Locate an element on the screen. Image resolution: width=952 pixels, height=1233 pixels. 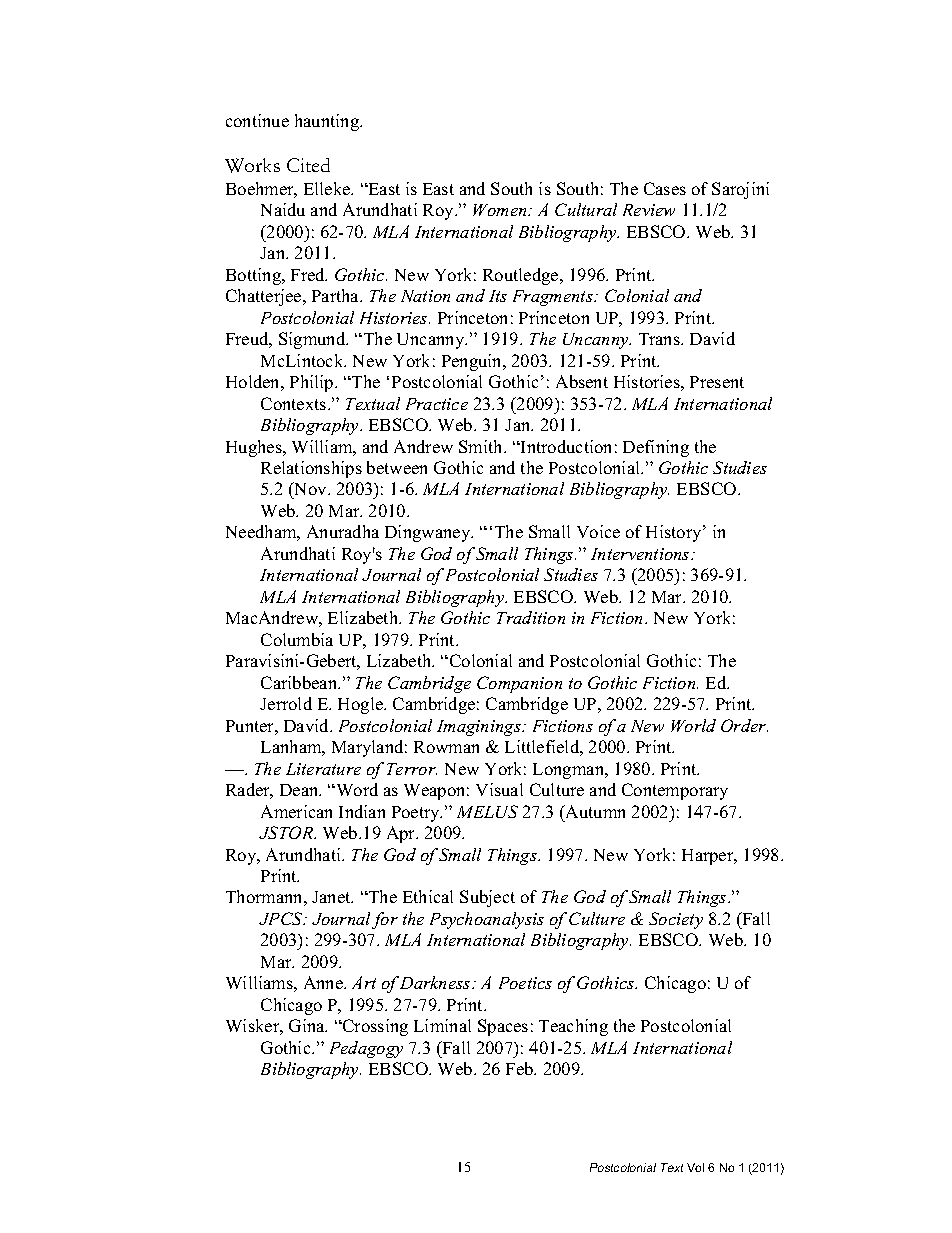
Cited is located at coordinates (308, 165).
